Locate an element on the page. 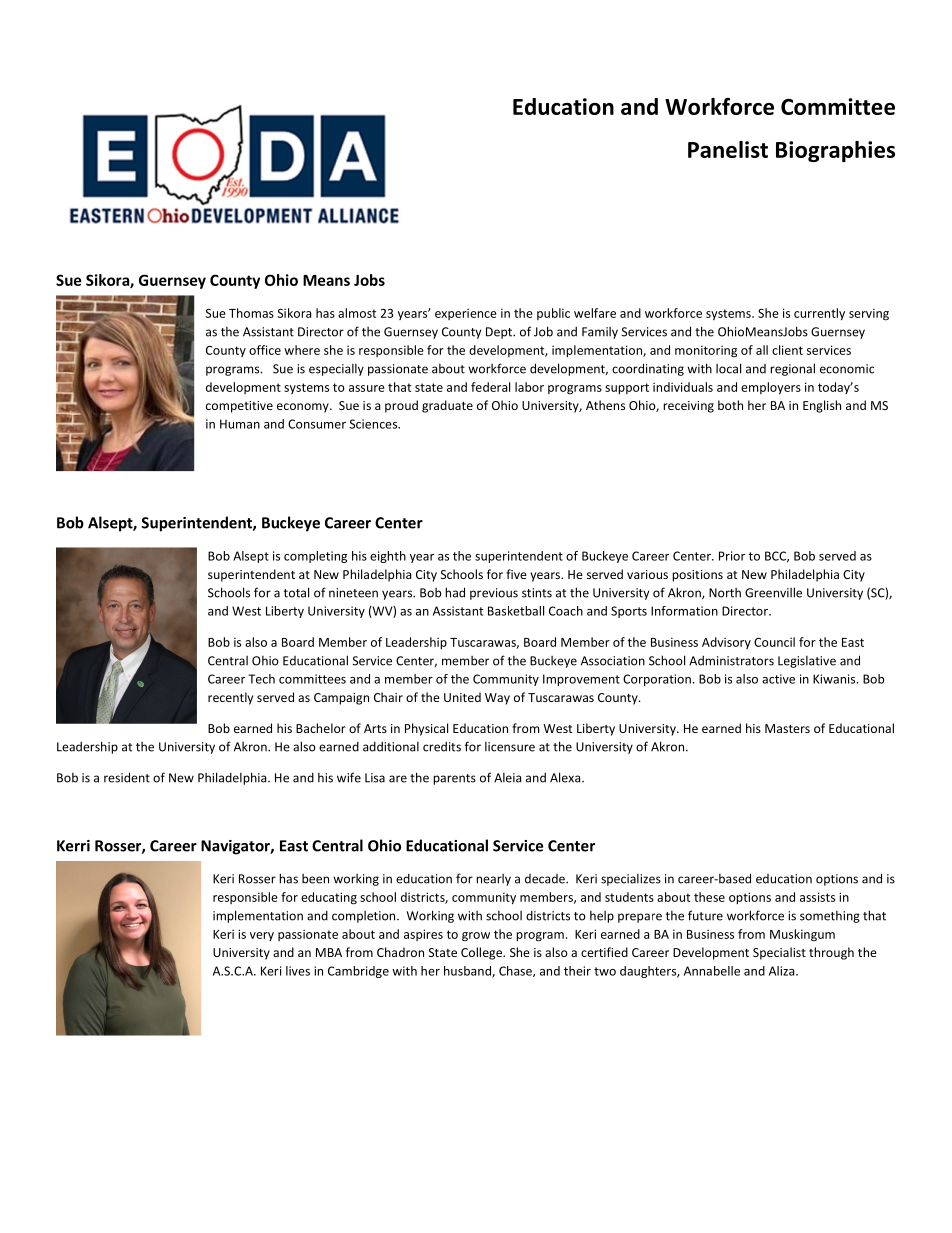 Image resolution: width=952 pixels, height=1233 pixels. Panelist is located at coordinates (728, 149).
